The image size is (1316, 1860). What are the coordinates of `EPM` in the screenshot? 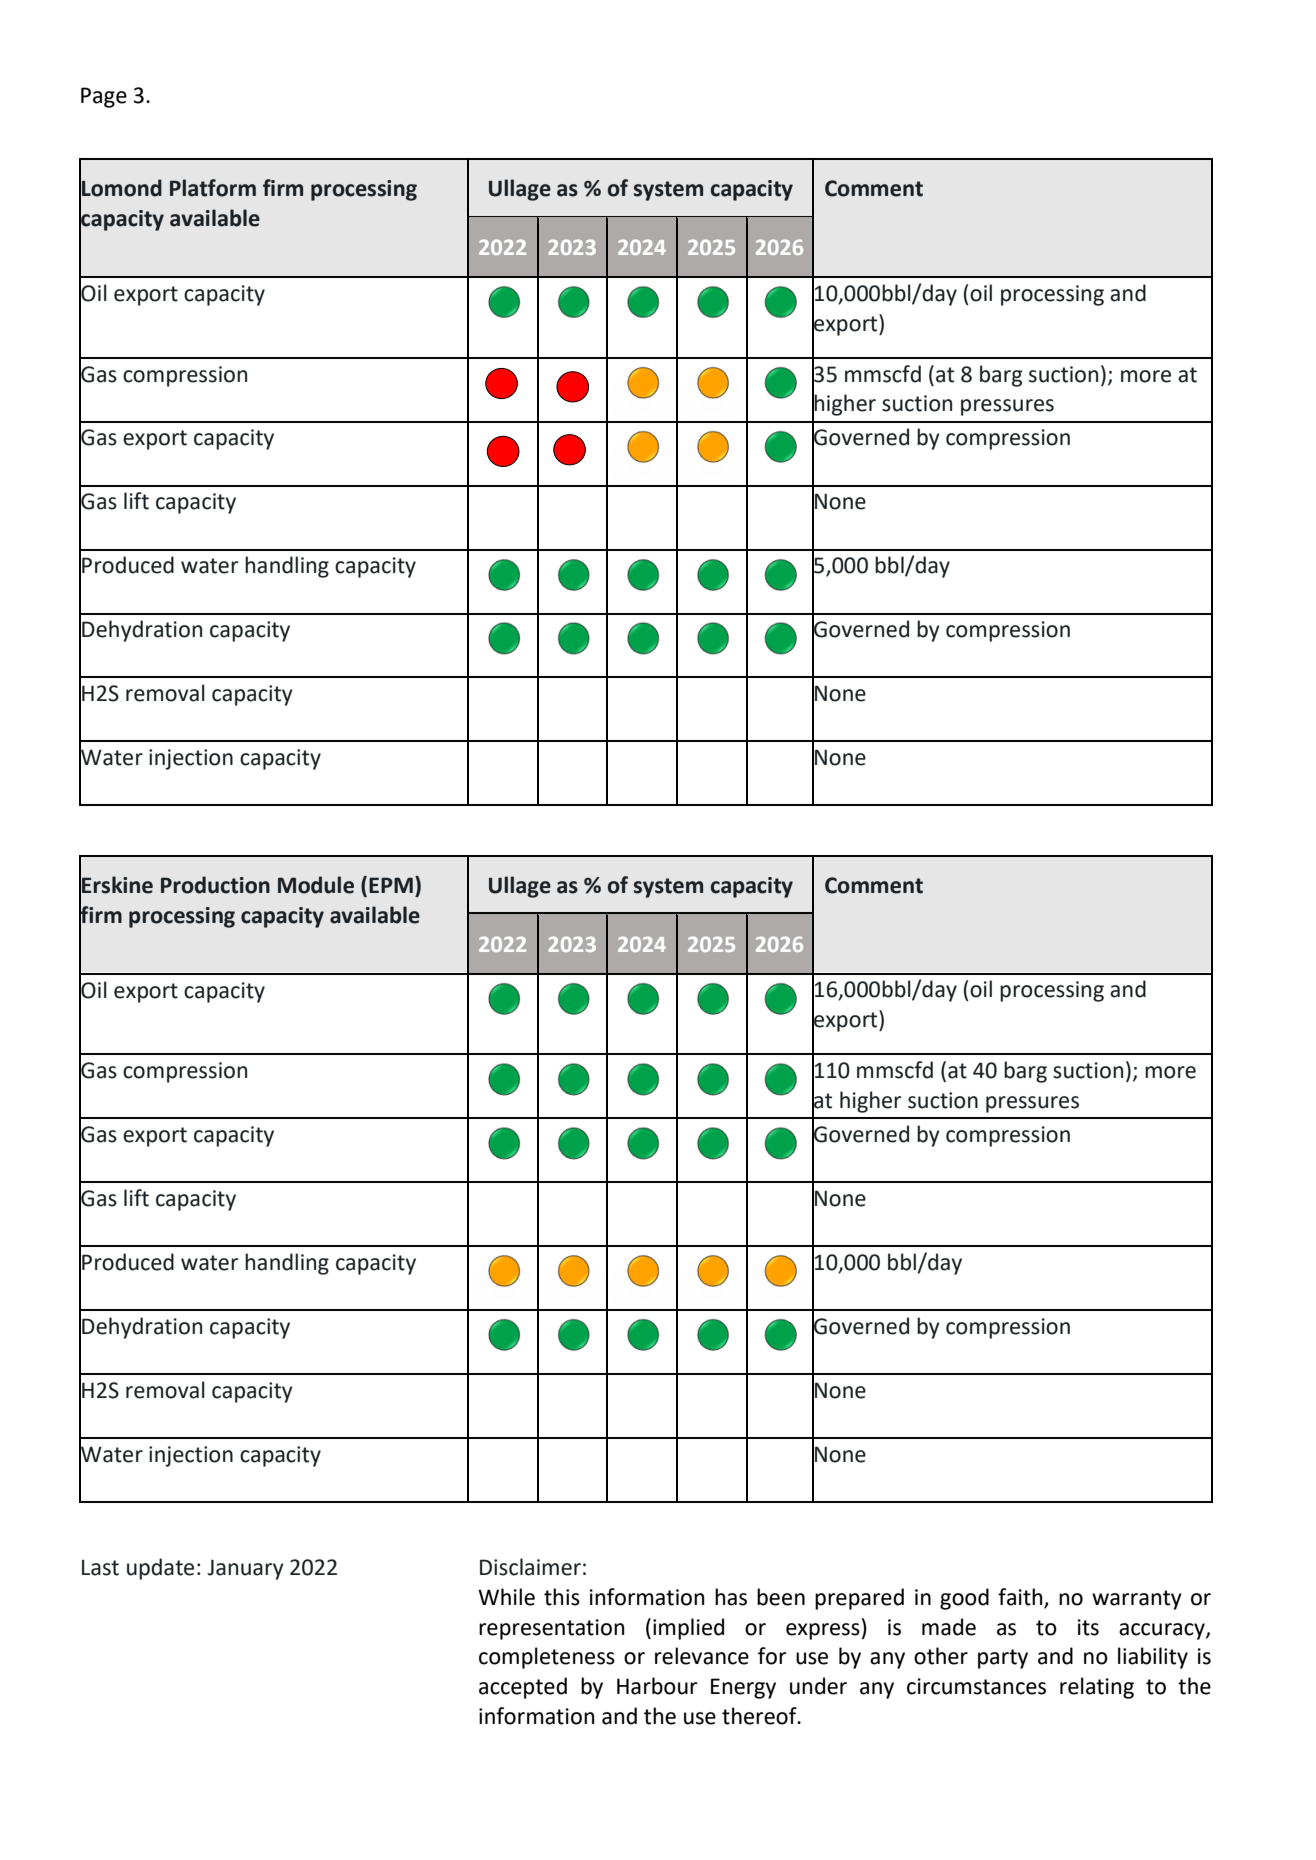 It's located at (391, 885).
